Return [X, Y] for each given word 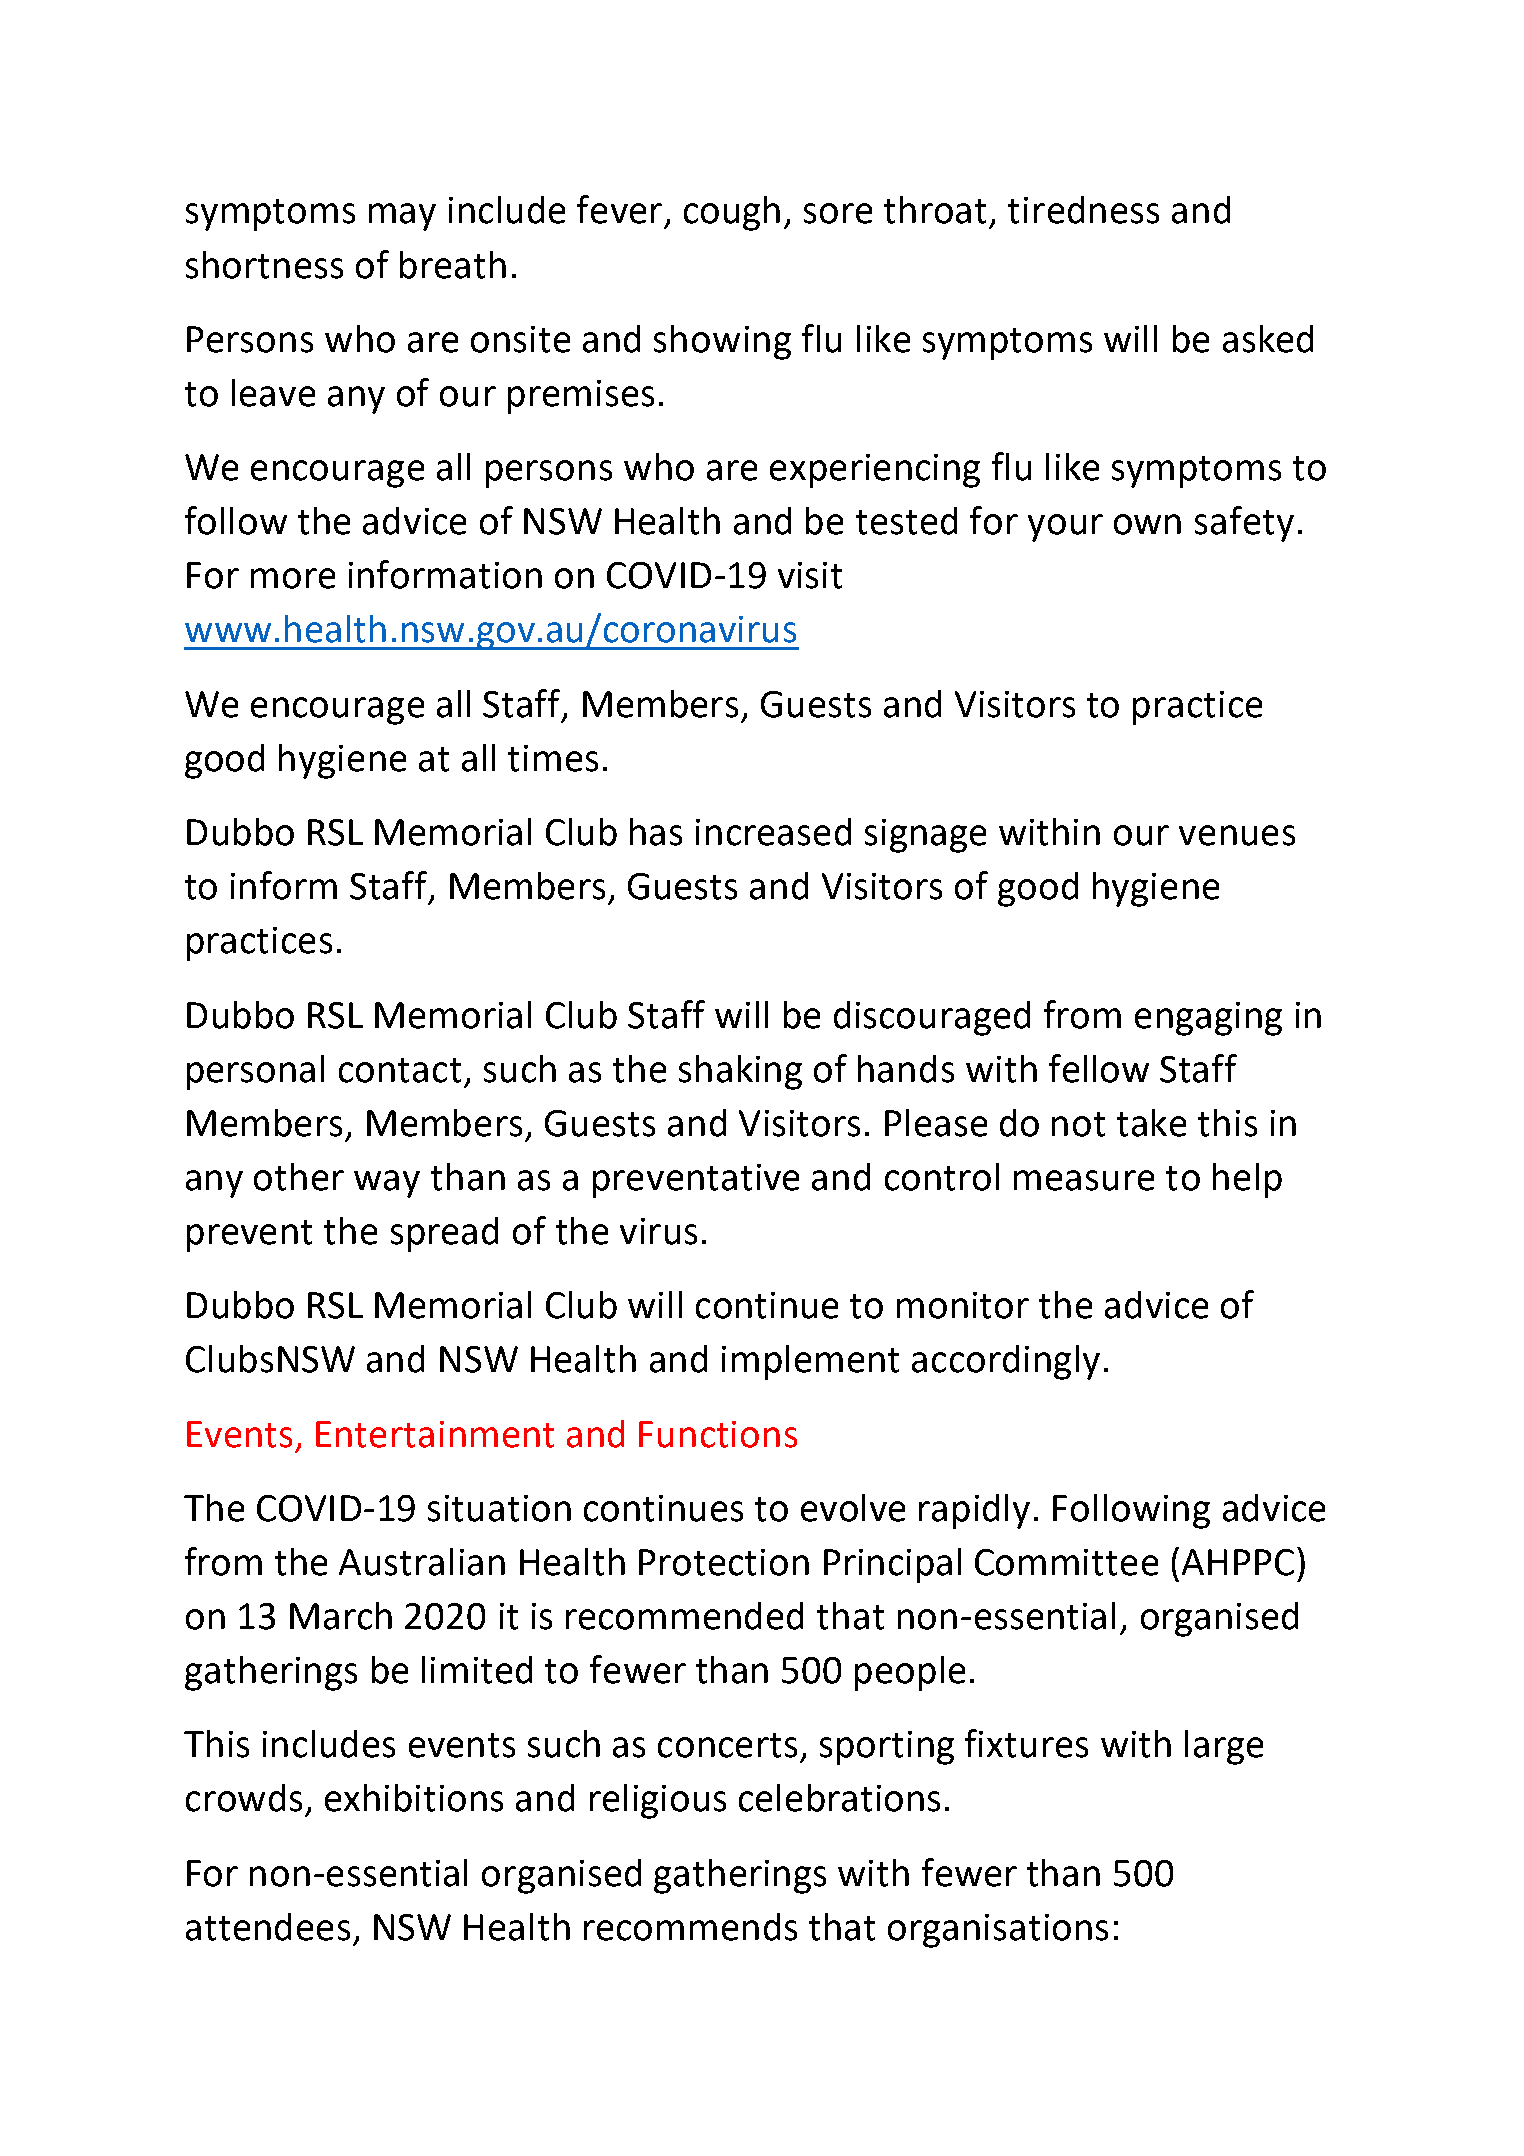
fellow [1099, 1068]
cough [732, 213]
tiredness [1083, 210]
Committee [1066, 1562]
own [1147, 524]
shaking [740, 1072]
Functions [718, 1434]
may [402, 217]
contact [400, 1070]
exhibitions [414, 1798]
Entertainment [435, 1434]
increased [773, 832]
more [293, 578]
